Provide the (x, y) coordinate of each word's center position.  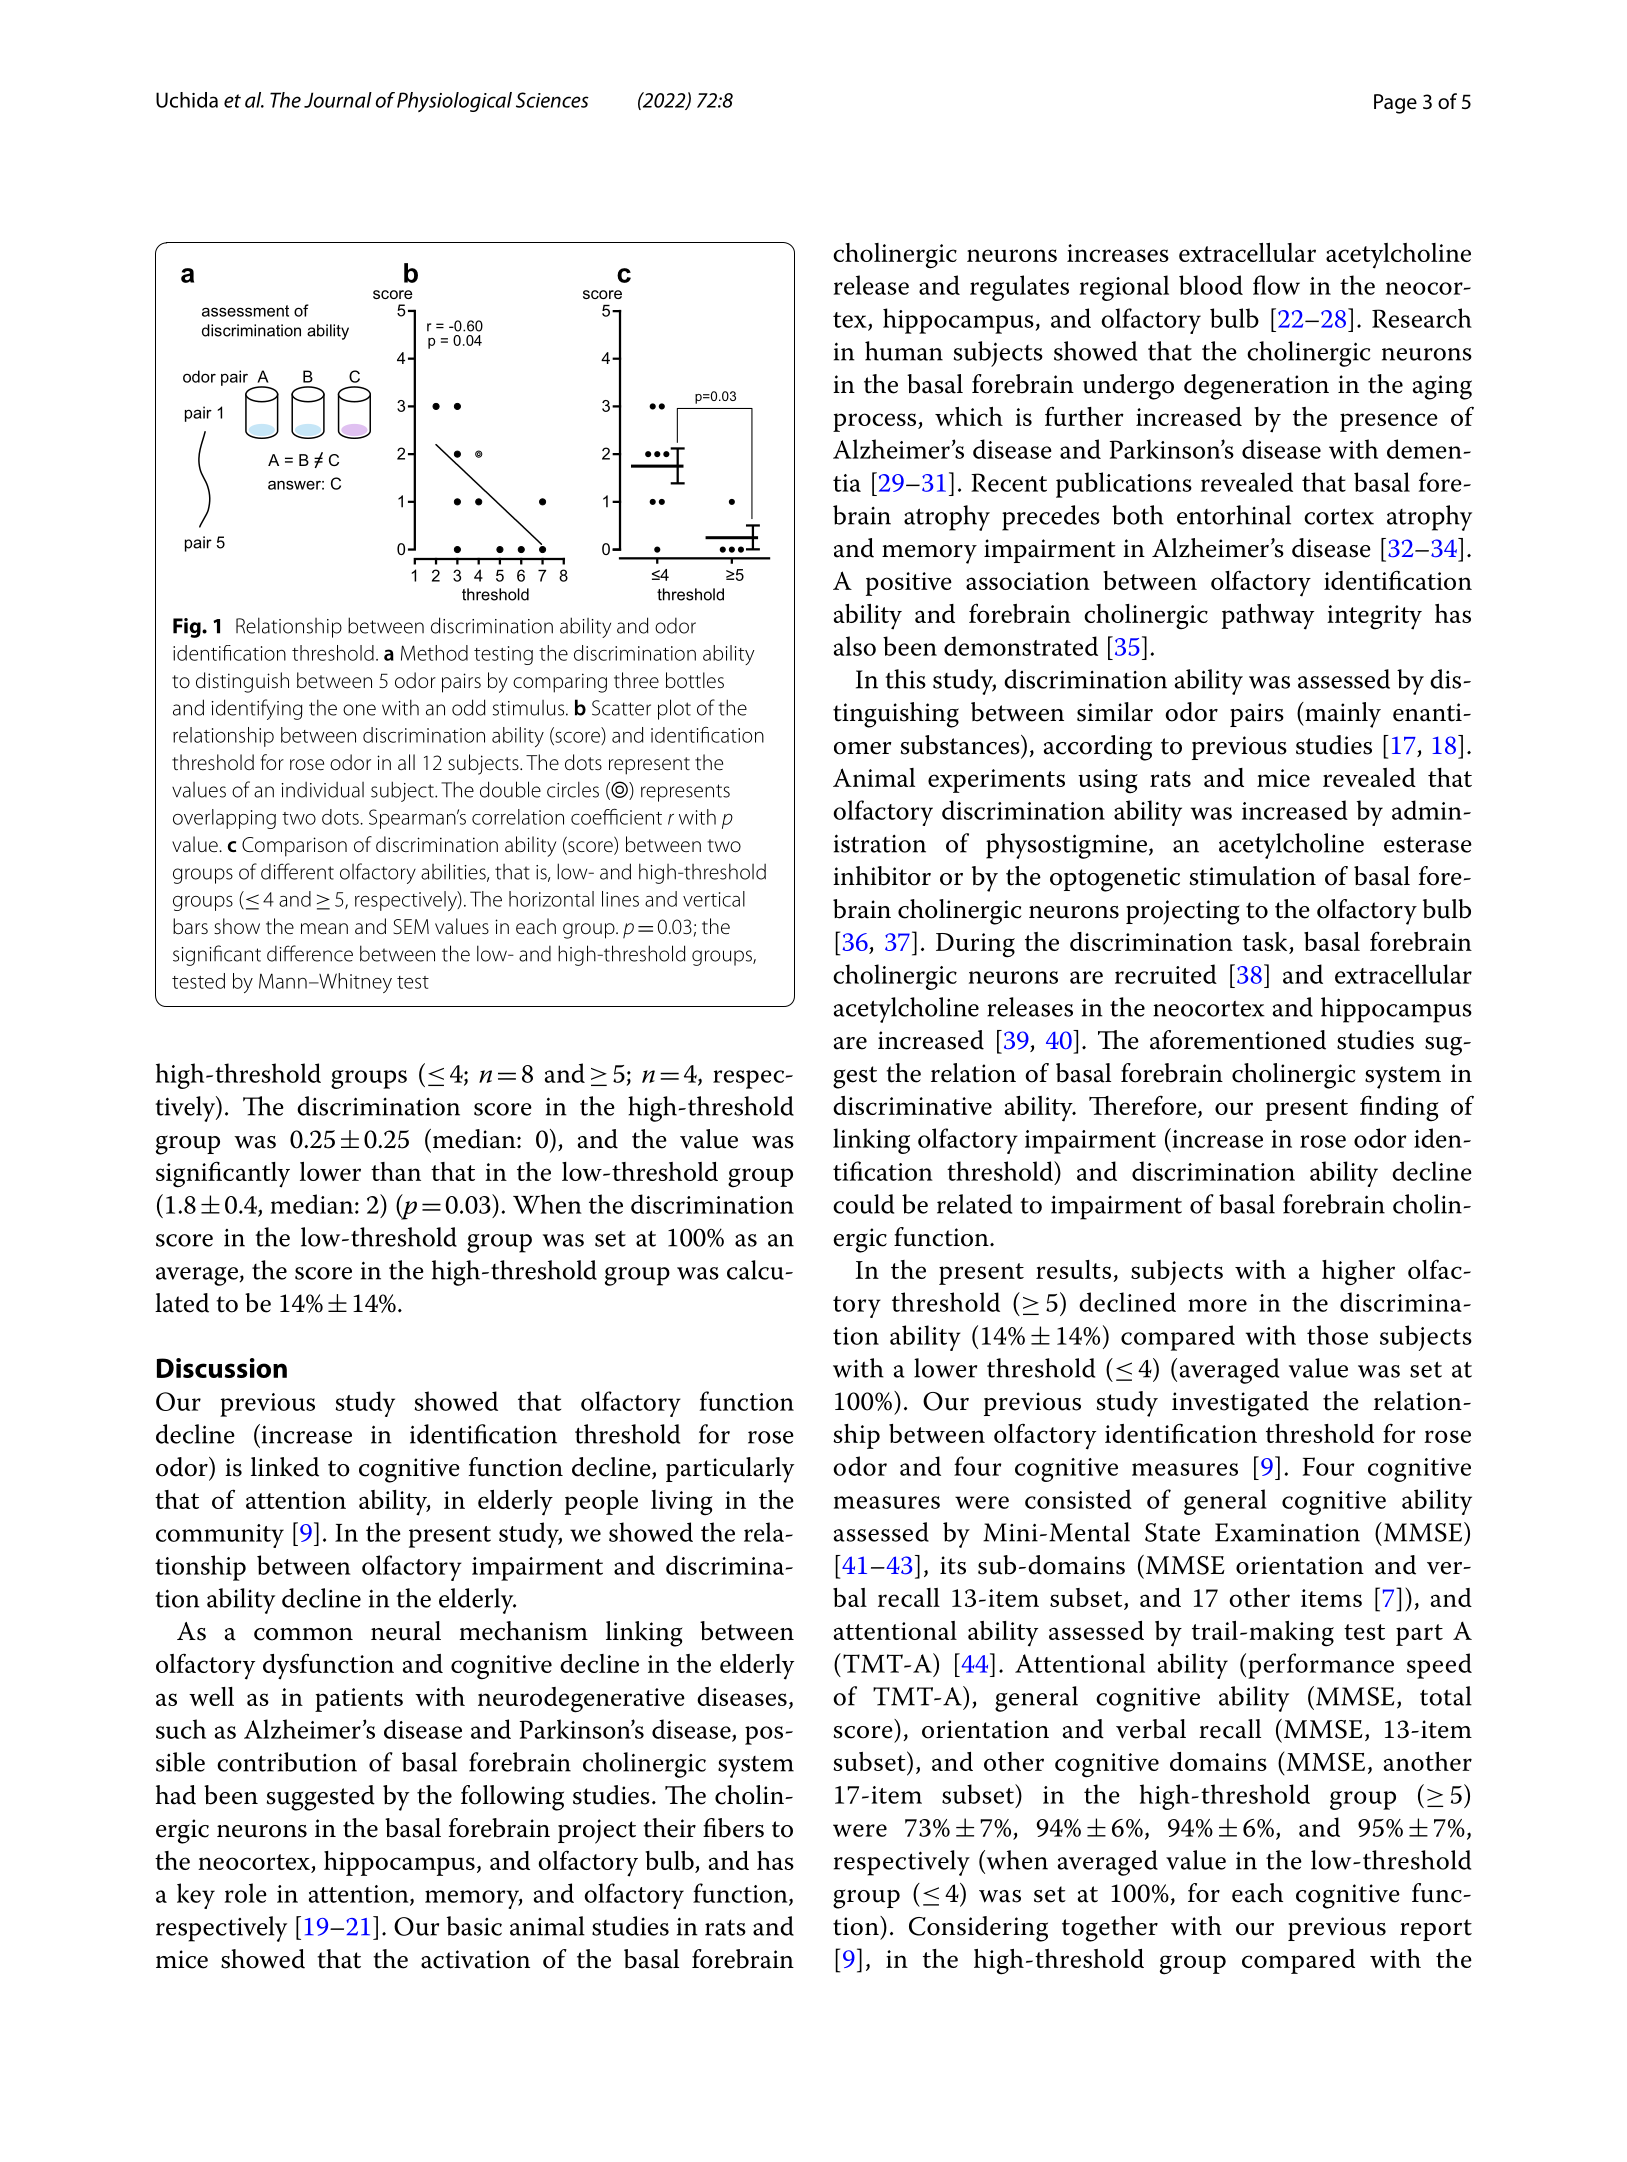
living (682, 1503)
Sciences (552, 100)
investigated (1240, 1404)
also (855, 646)
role (245, 1893)
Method (434, 653)
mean (324, 929)
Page (1395, 104)
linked (285, 1467)
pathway (1268, 617)
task (1266, 943)
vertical (714, 899)
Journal (338, 100)
